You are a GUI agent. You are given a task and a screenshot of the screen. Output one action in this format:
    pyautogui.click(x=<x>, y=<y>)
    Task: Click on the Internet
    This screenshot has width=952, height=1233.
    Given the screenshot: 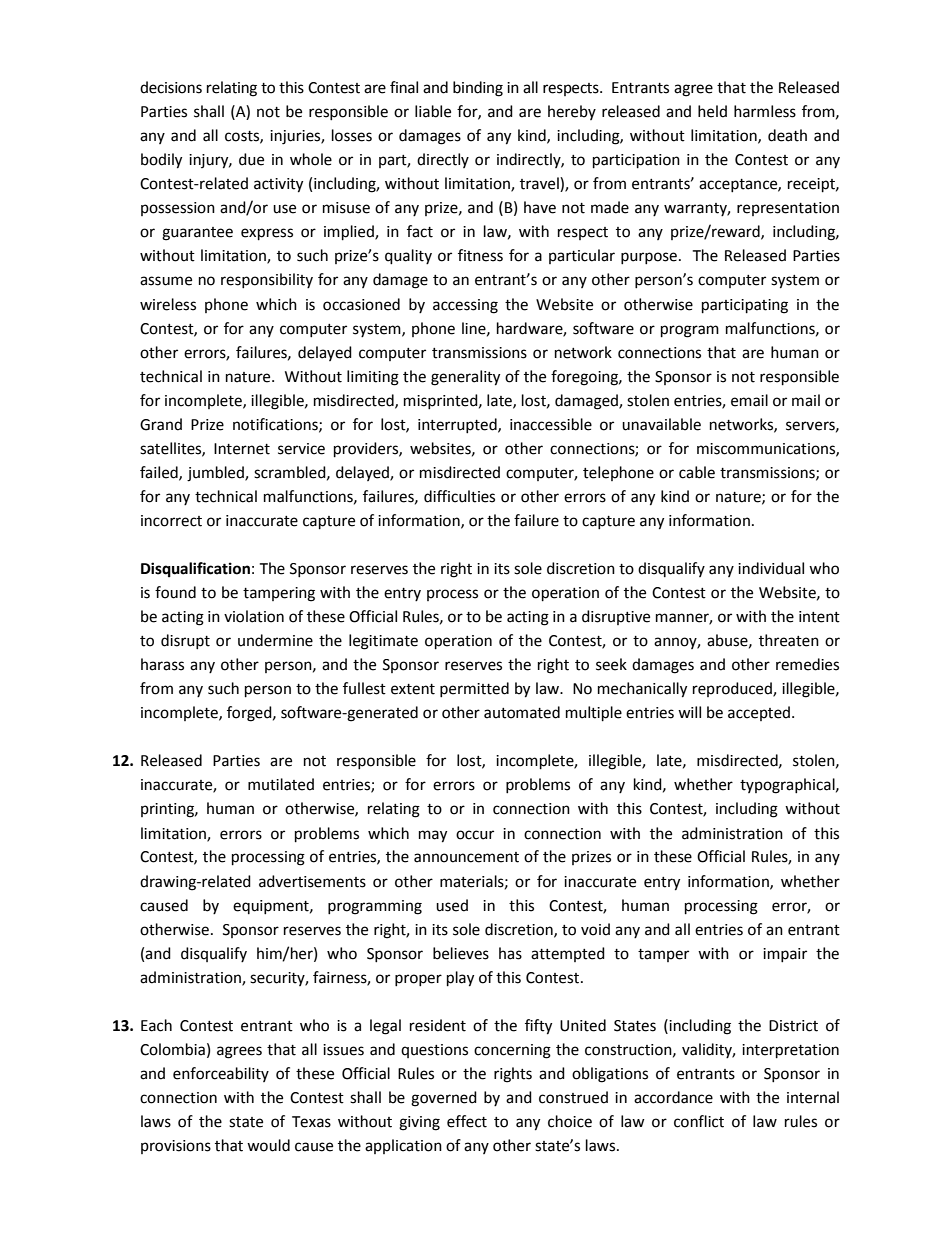 What is the action you would take?
    pyautogui.click(x=242, y=449)
